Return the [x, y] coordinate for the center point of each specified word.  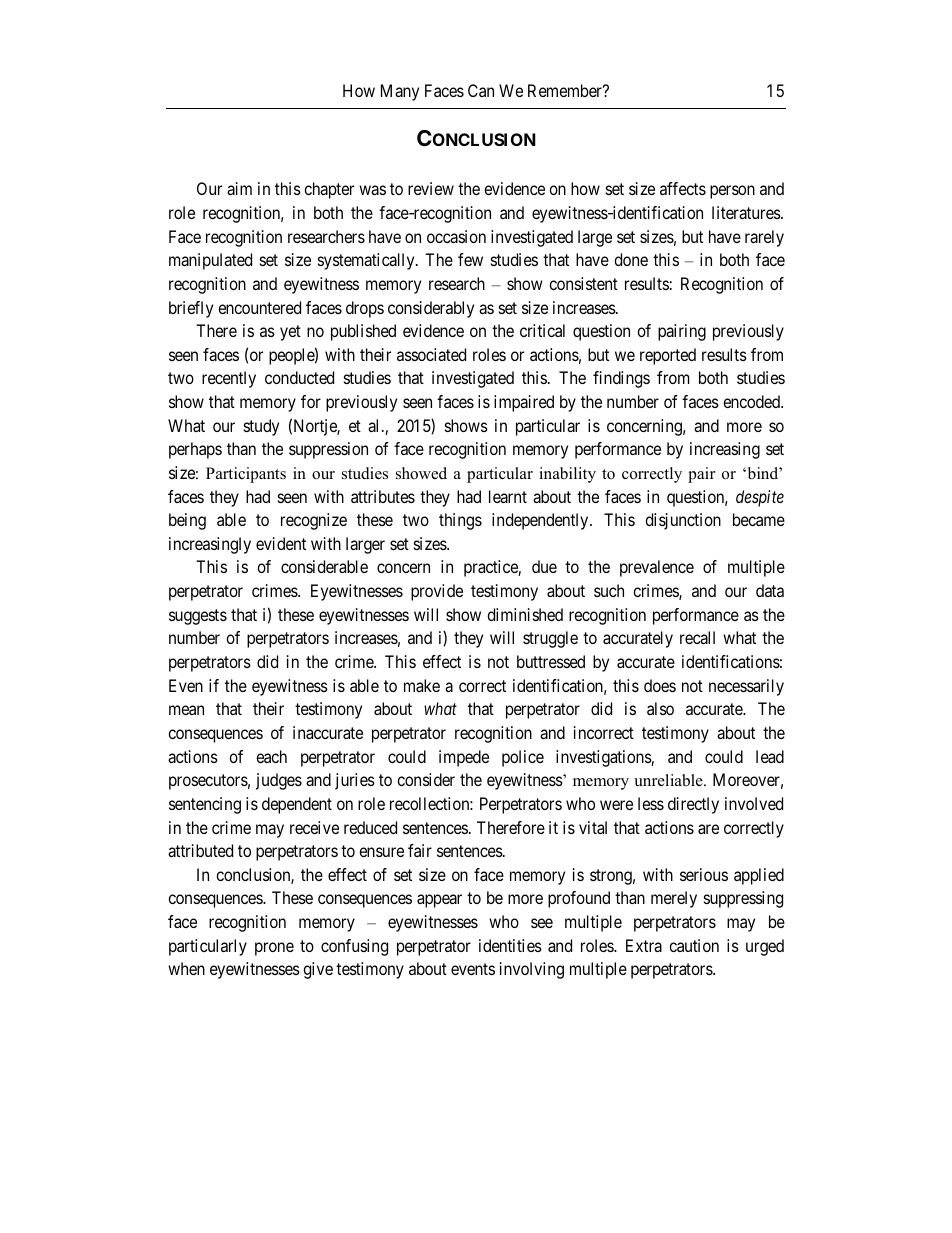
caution [694, 945]
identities [510, 945]
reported [668, 356]
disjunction [683, 521]
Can [481, 90]
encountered [259, 307]
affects [683, 188]
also [660, 708]
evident [281, 543]
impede [464, 758]
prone [274, 949]
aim [239, 188]
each [271, 756]
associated [431, 354]
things [460, 521]
